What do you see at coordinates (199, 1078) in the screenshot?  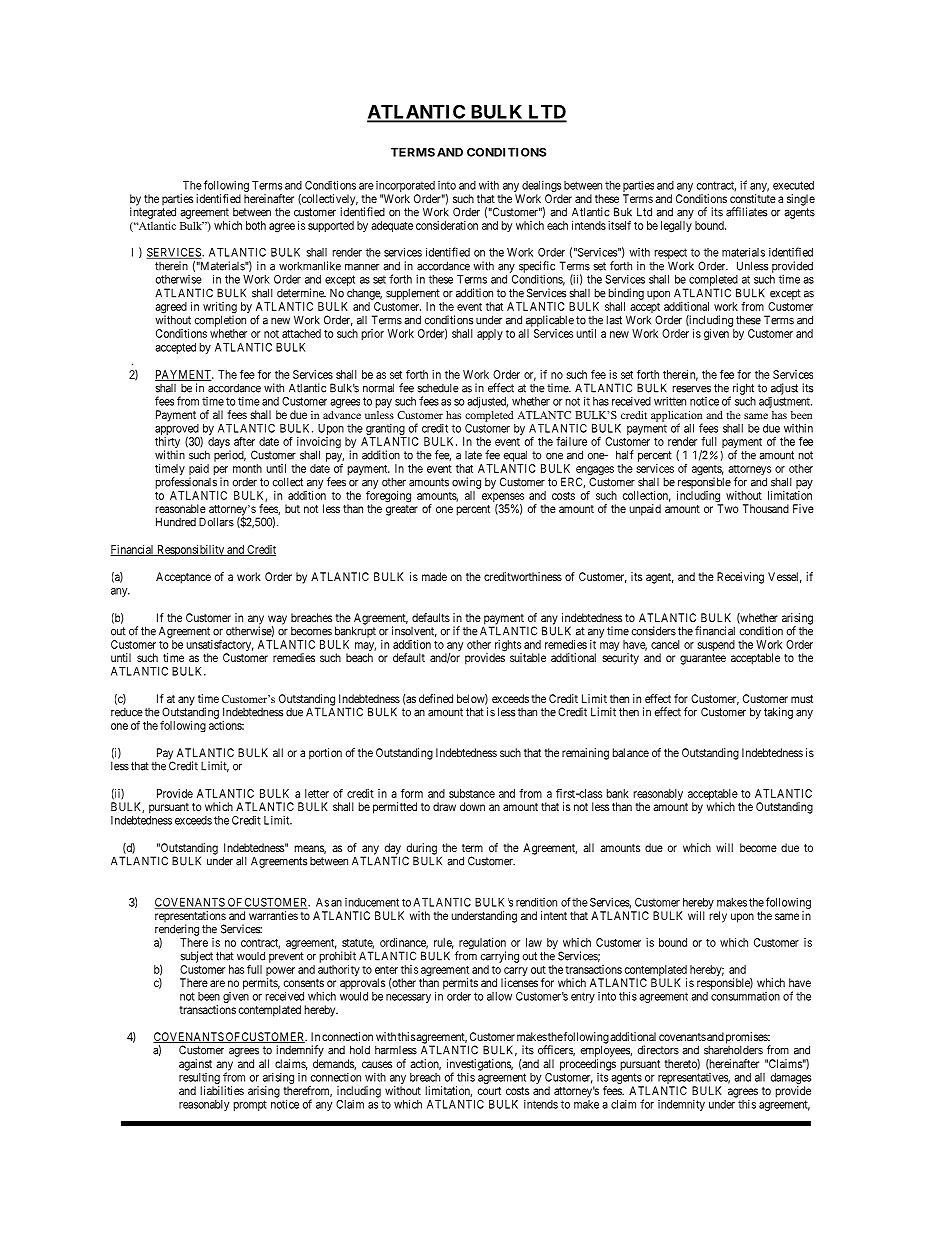 I see `resulting` at bounding box center [199, 1078].
